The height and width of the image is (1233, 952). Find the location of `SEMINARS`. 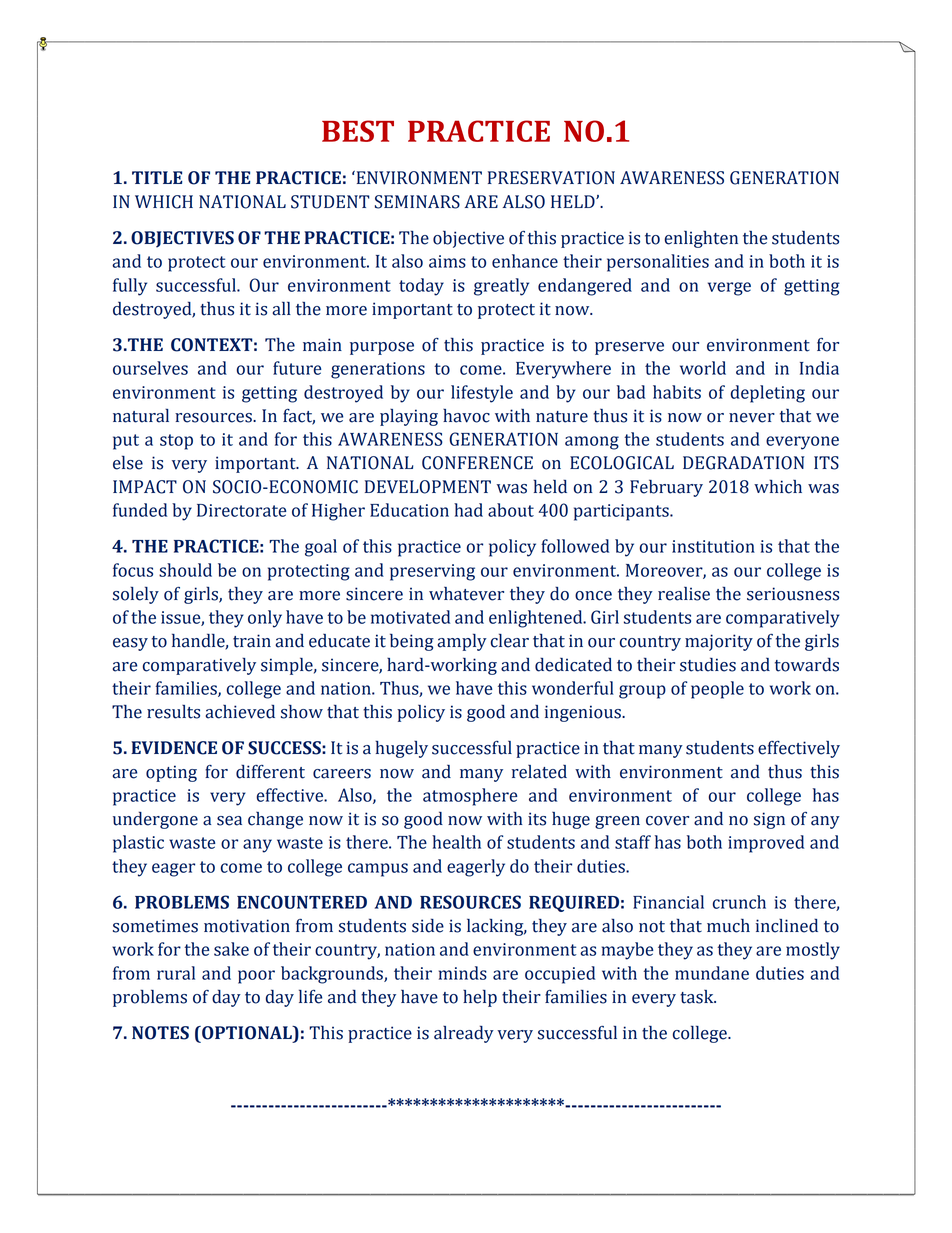

SEMINARS is located at coordinates (417, 202).
